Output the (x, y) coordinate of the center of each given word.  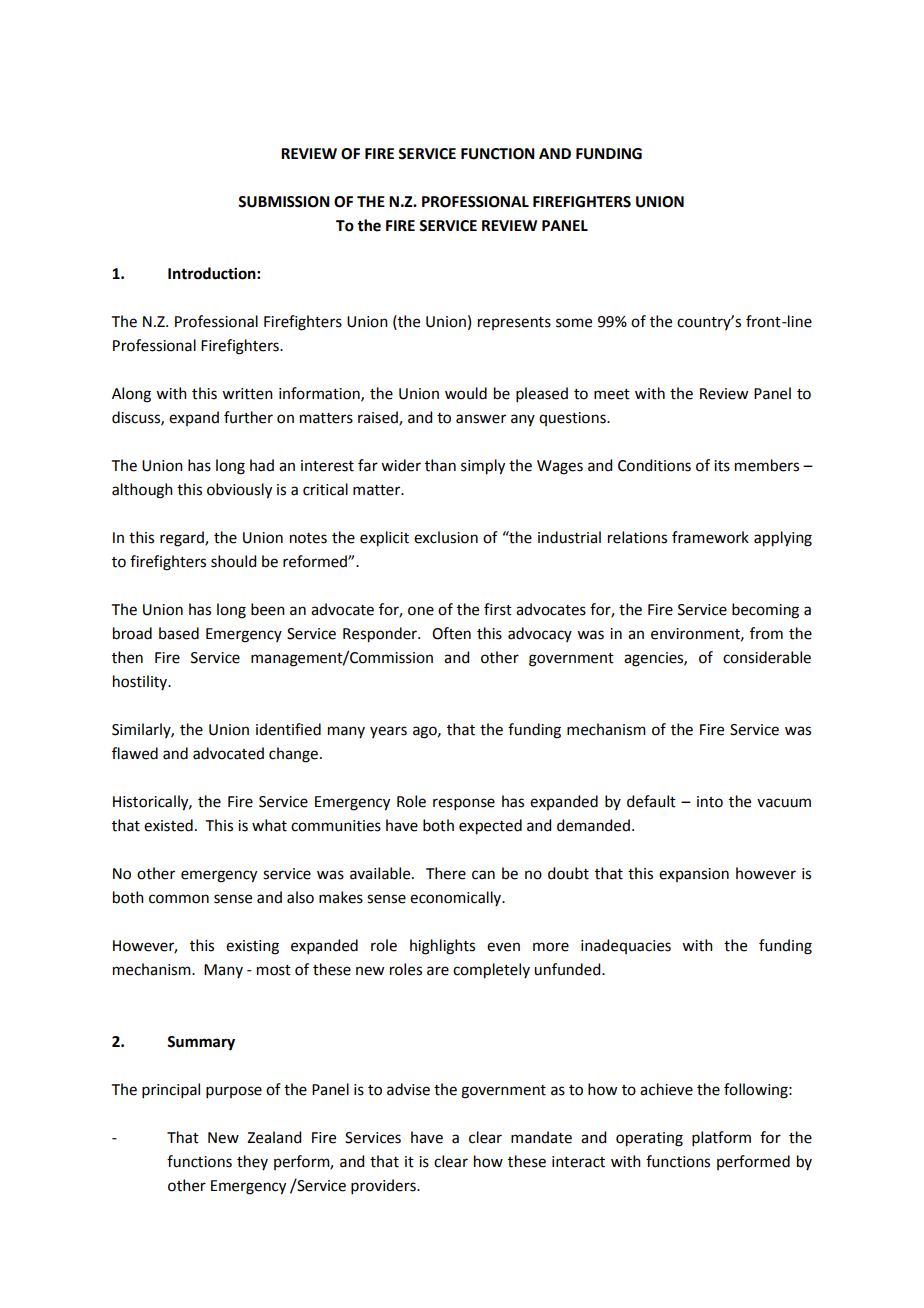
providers (384, 1186)
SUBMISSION (284, 202)
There (446, 873)
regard (183, 539)
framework (710, 537)
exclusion (446, 537)
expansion (694, 875)
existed (168, 825)
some (574, 323)
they (252, 1162)
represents (514, 323)
